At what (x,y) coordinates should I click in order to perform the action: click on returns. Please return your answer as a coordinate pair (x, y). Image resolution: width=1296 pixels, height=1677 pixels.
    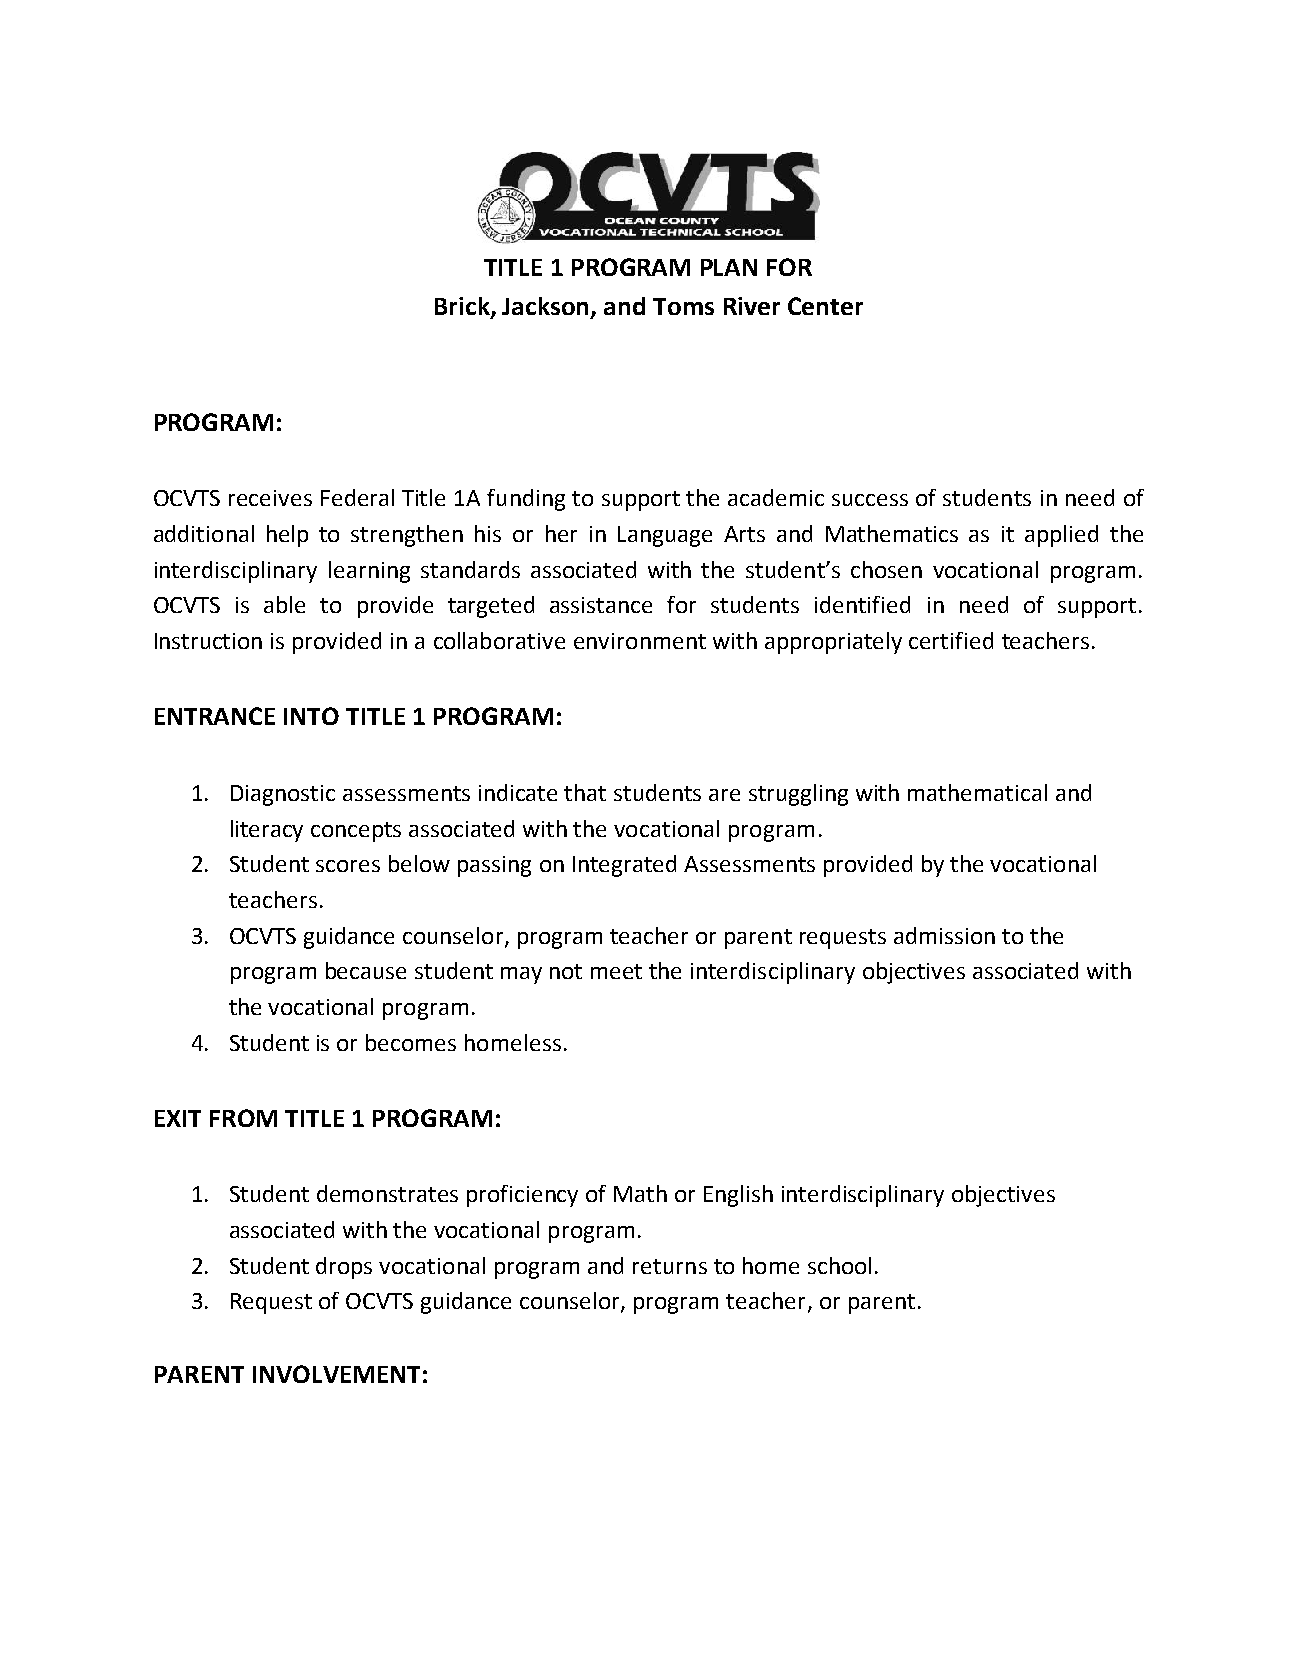
    Looking at the image, I should click on (670, 1266).
